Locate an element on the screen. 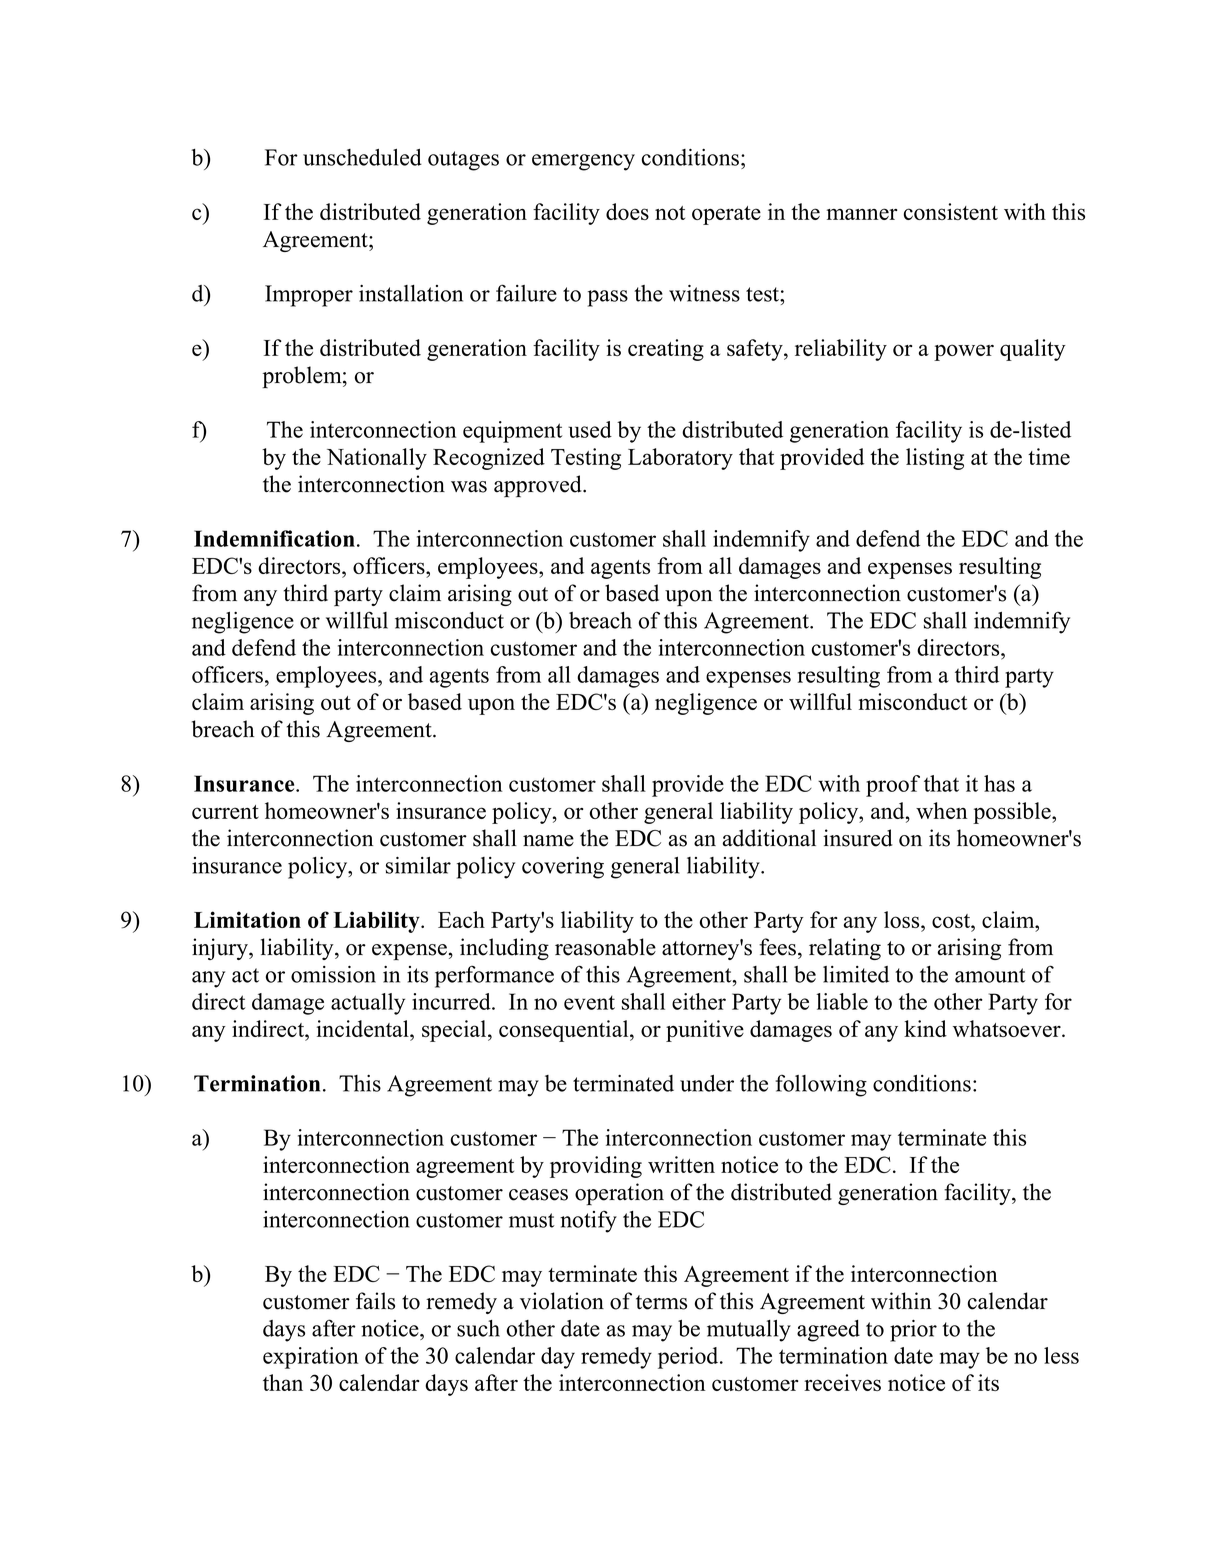 This screenshot has height=1563, width=1208. consistent is located at coordinates (951, 211).
